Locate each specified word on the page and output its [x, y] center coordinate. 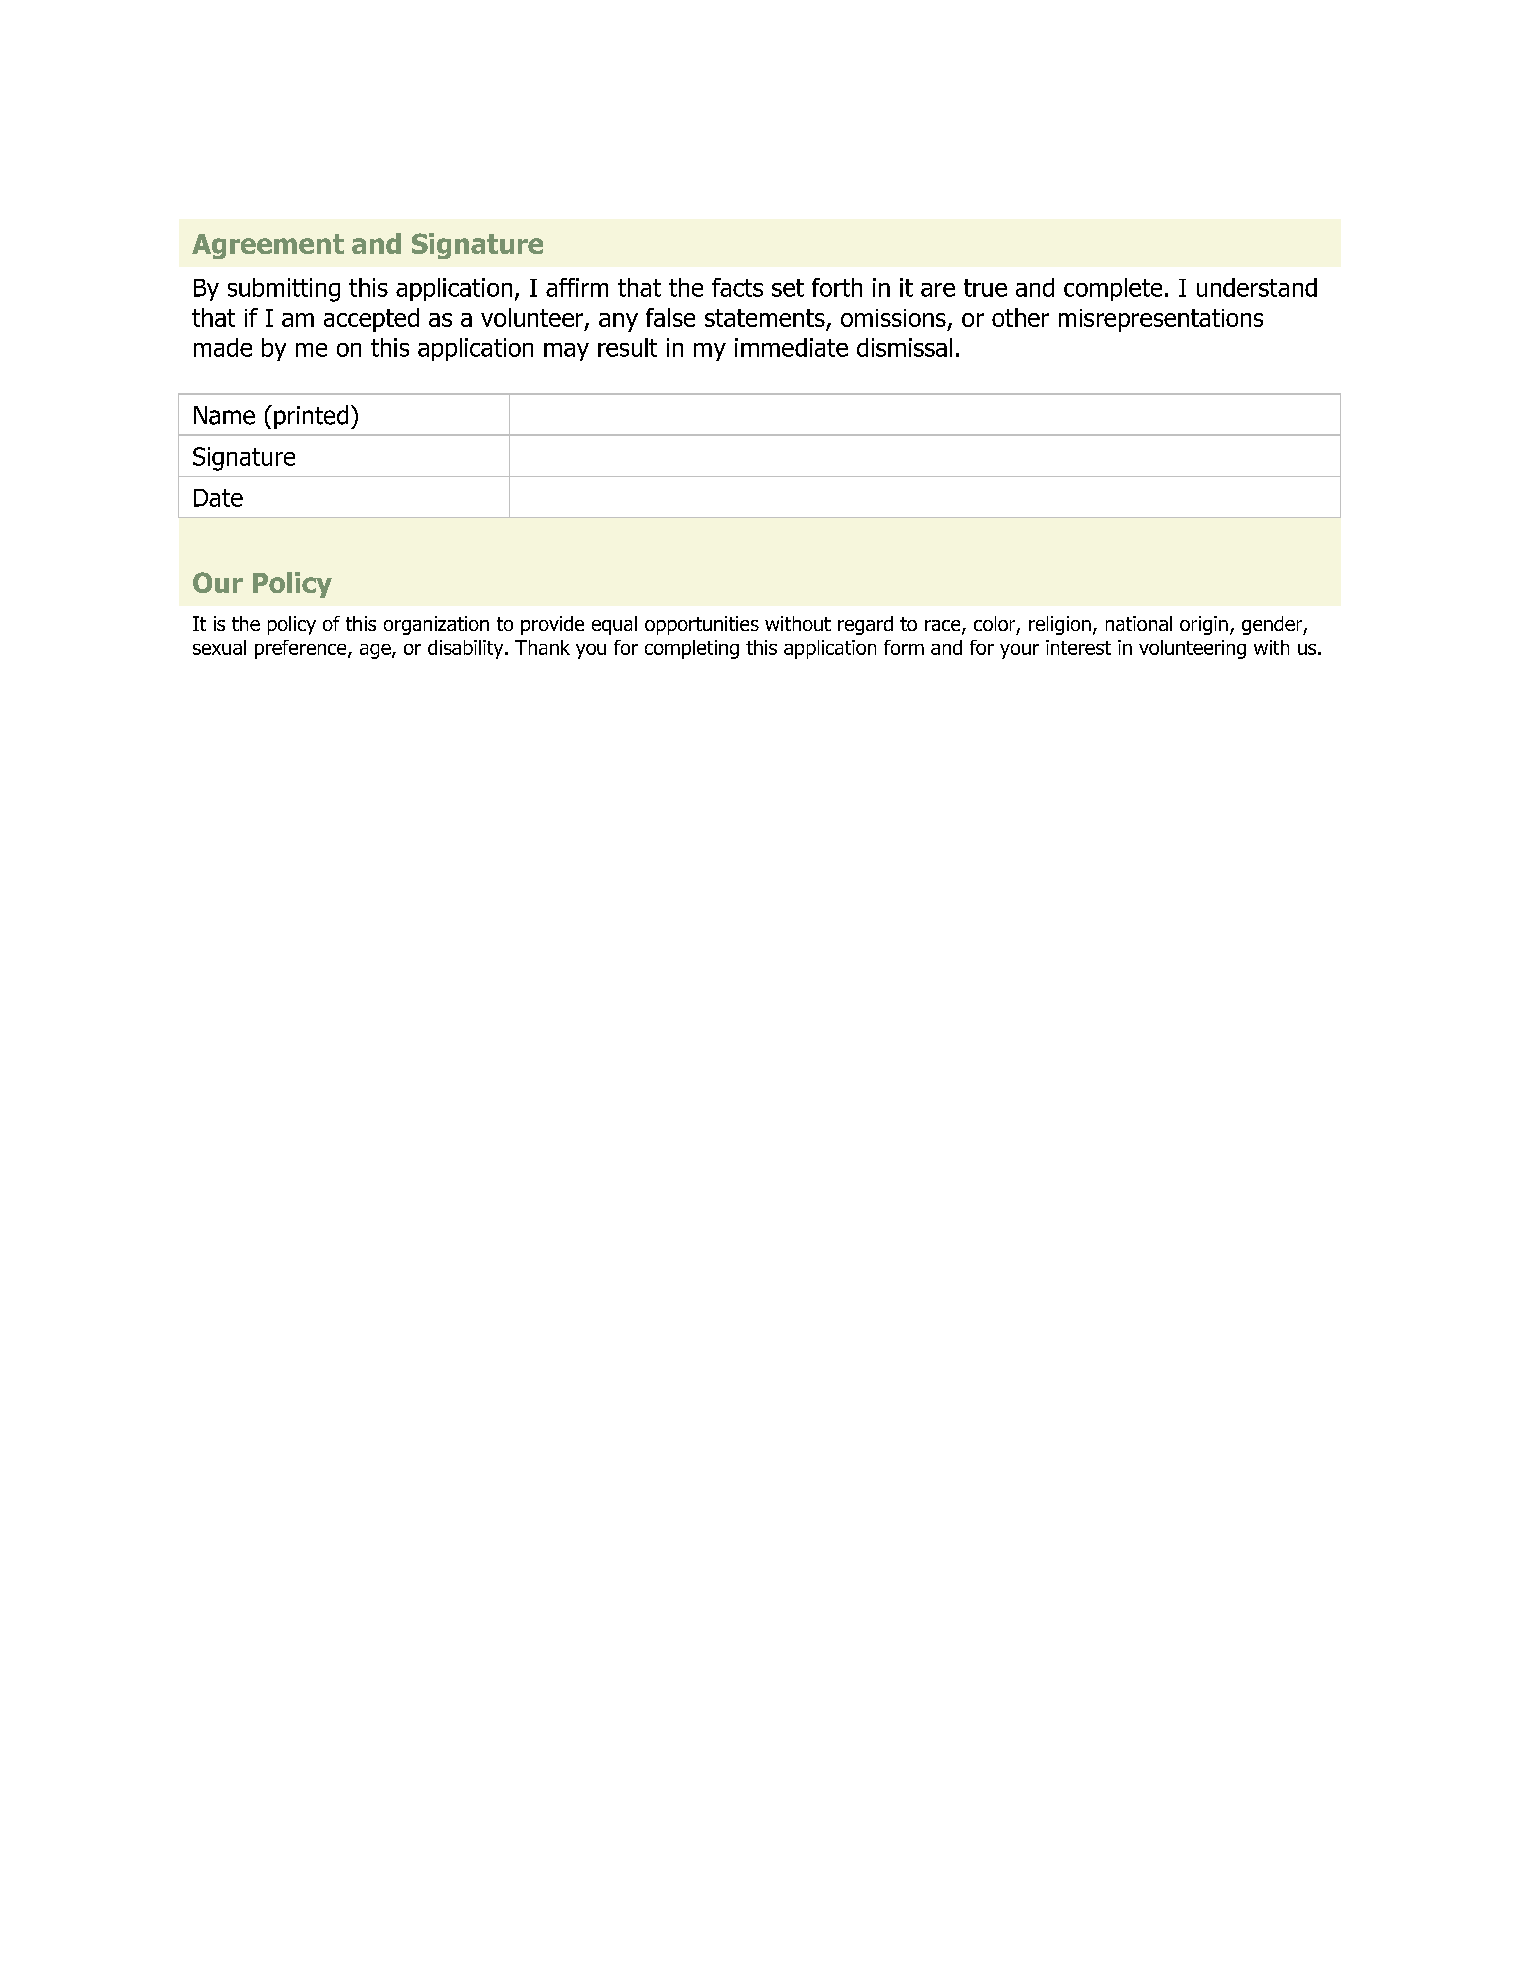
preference [302, 649]
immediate [791, 347]
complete [1113, 289]
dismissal [904, 347]
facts [737, 287]
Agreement [268, 246]
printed [311, 417]
